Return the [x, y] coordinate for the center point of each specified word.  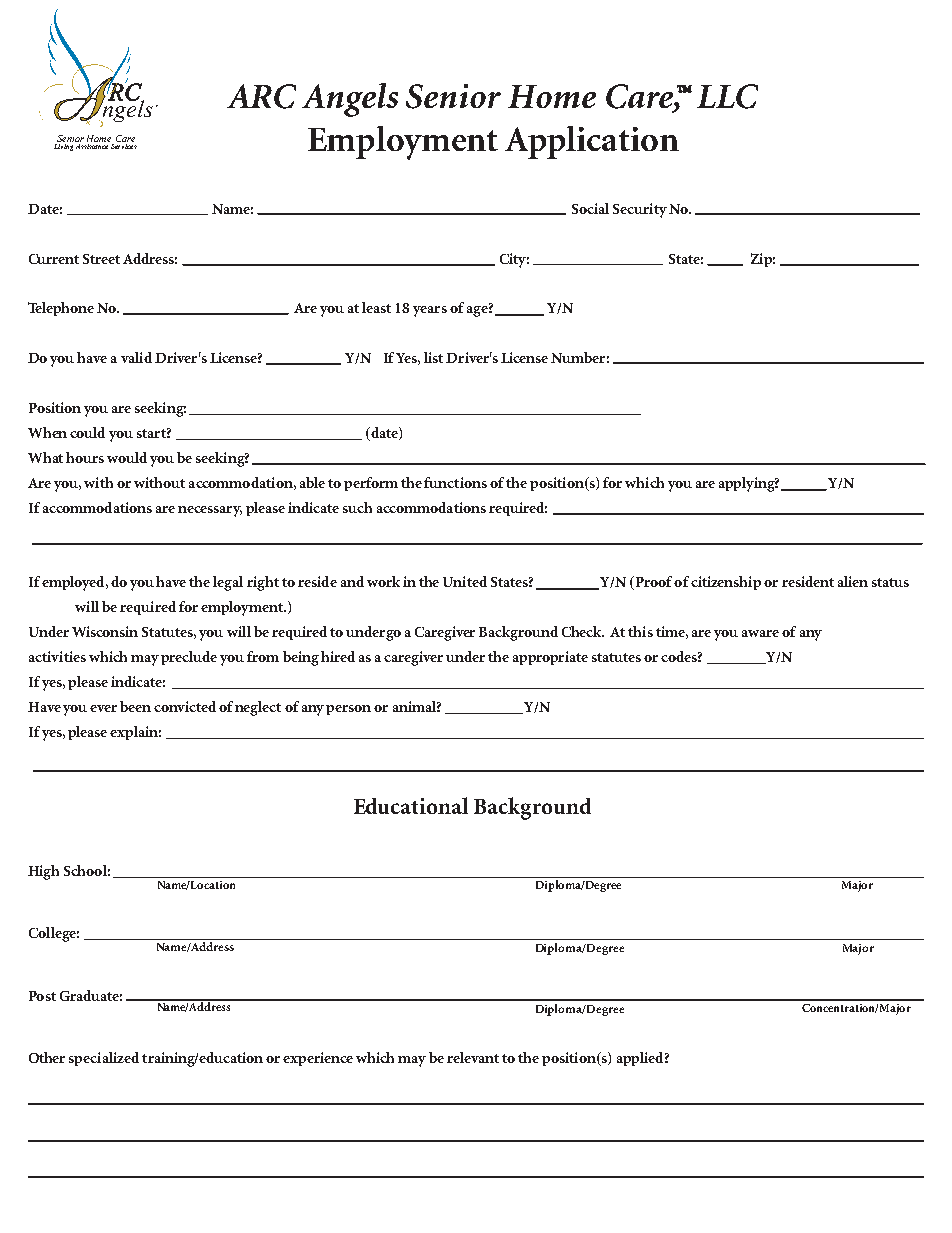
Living [63, 147]
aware [760, 633]
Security [640, 210]
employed [74, 583]
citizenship [726, 583]
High [43, 872]
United [465, 581]
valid [136, 357]
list [433, 357]
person [348, 710]
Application [592, 142]
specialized [104, 1059]
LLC [727, 96]
